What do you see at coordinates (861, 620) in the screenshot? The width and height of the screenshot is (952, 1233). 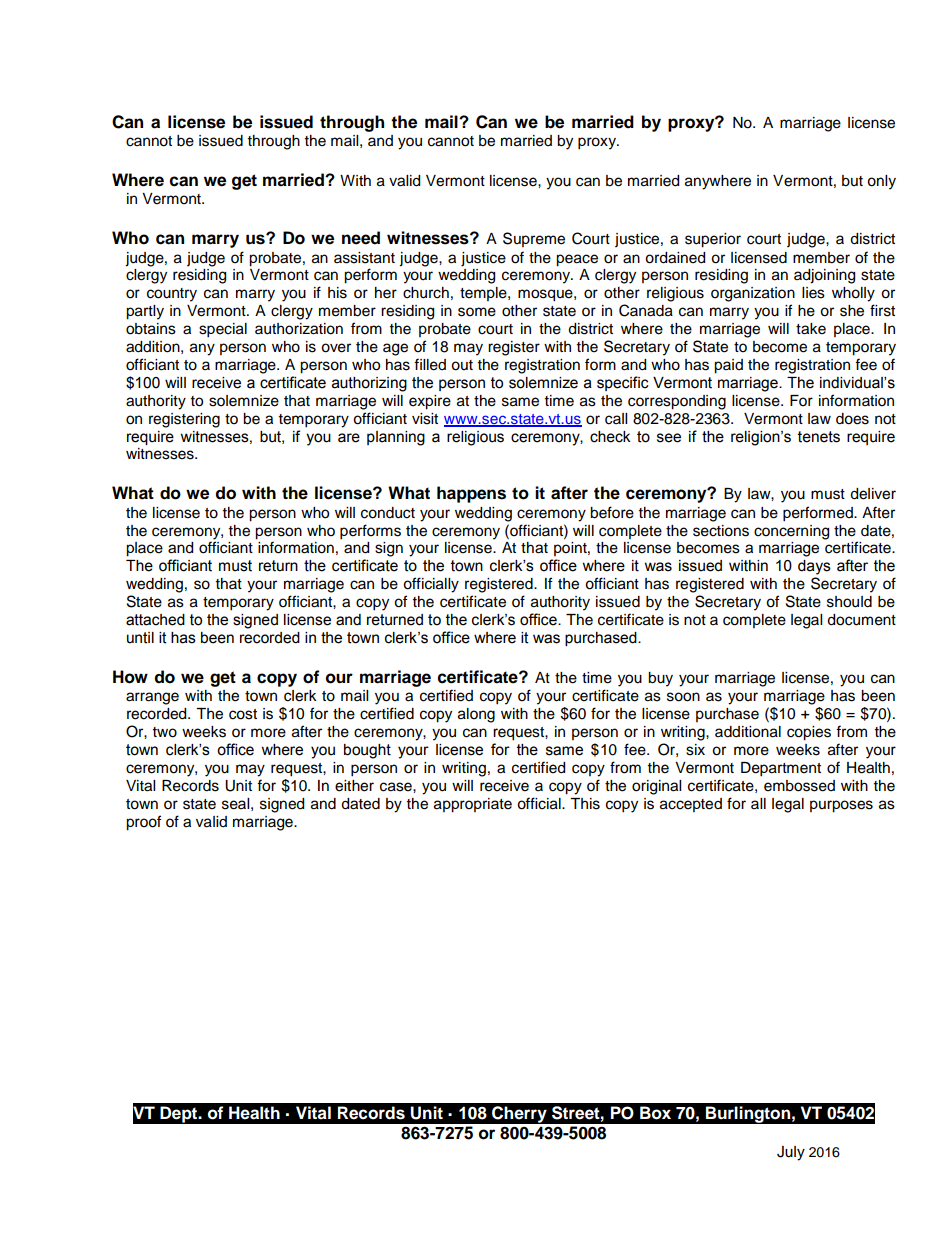 I see `document` at bounding box center [861, 620].
